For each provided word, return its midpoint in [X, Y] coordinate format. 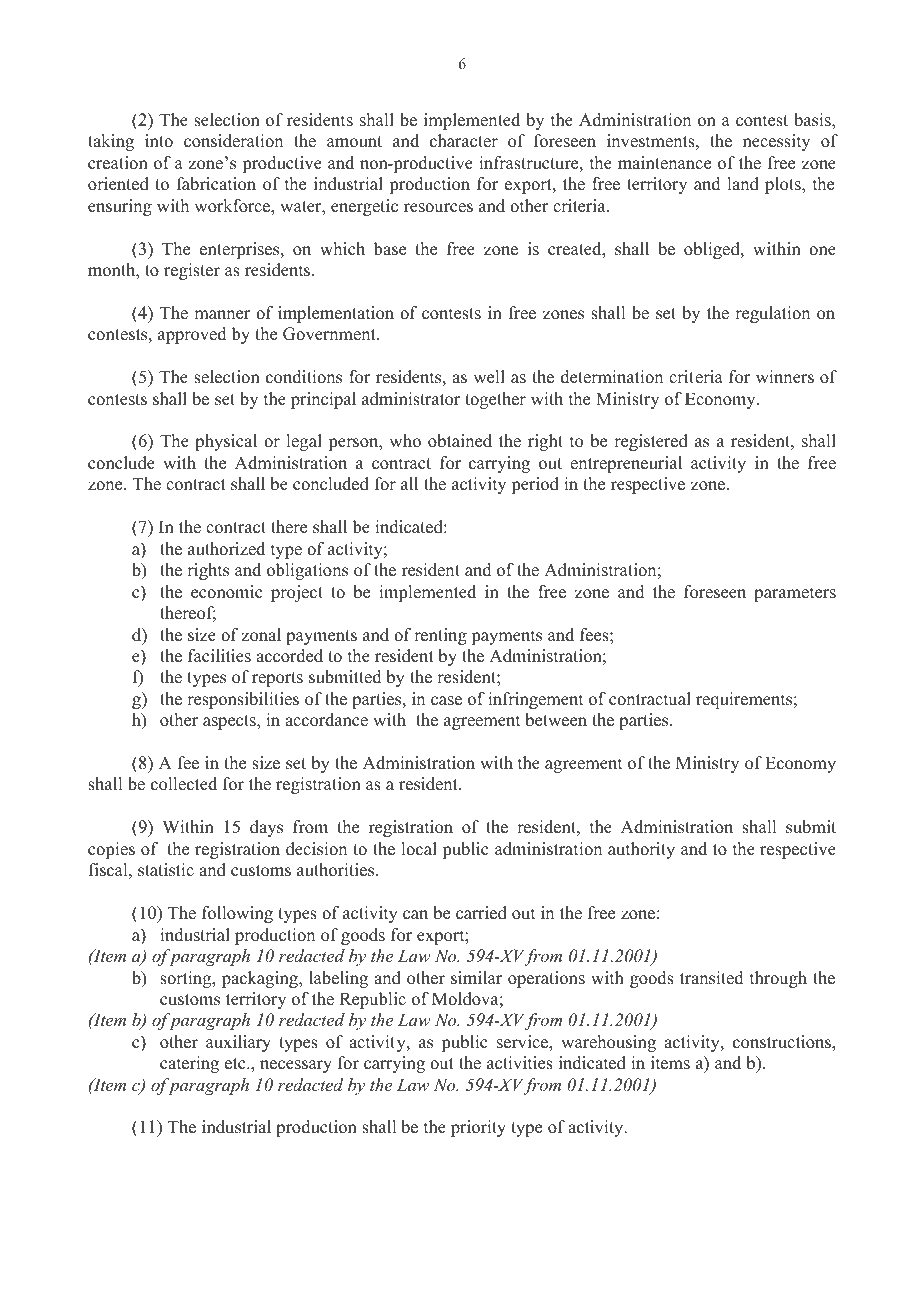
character [464, 141]
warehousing [608, 1043]
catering [189, 1064]
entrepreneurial [626, 464]
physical [226, 442]
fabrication [216, 184]
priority [478, 1128]
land [743, 184]
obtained [460, 441]
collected [184, 784]
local [419, 849]
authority [641, 850]
